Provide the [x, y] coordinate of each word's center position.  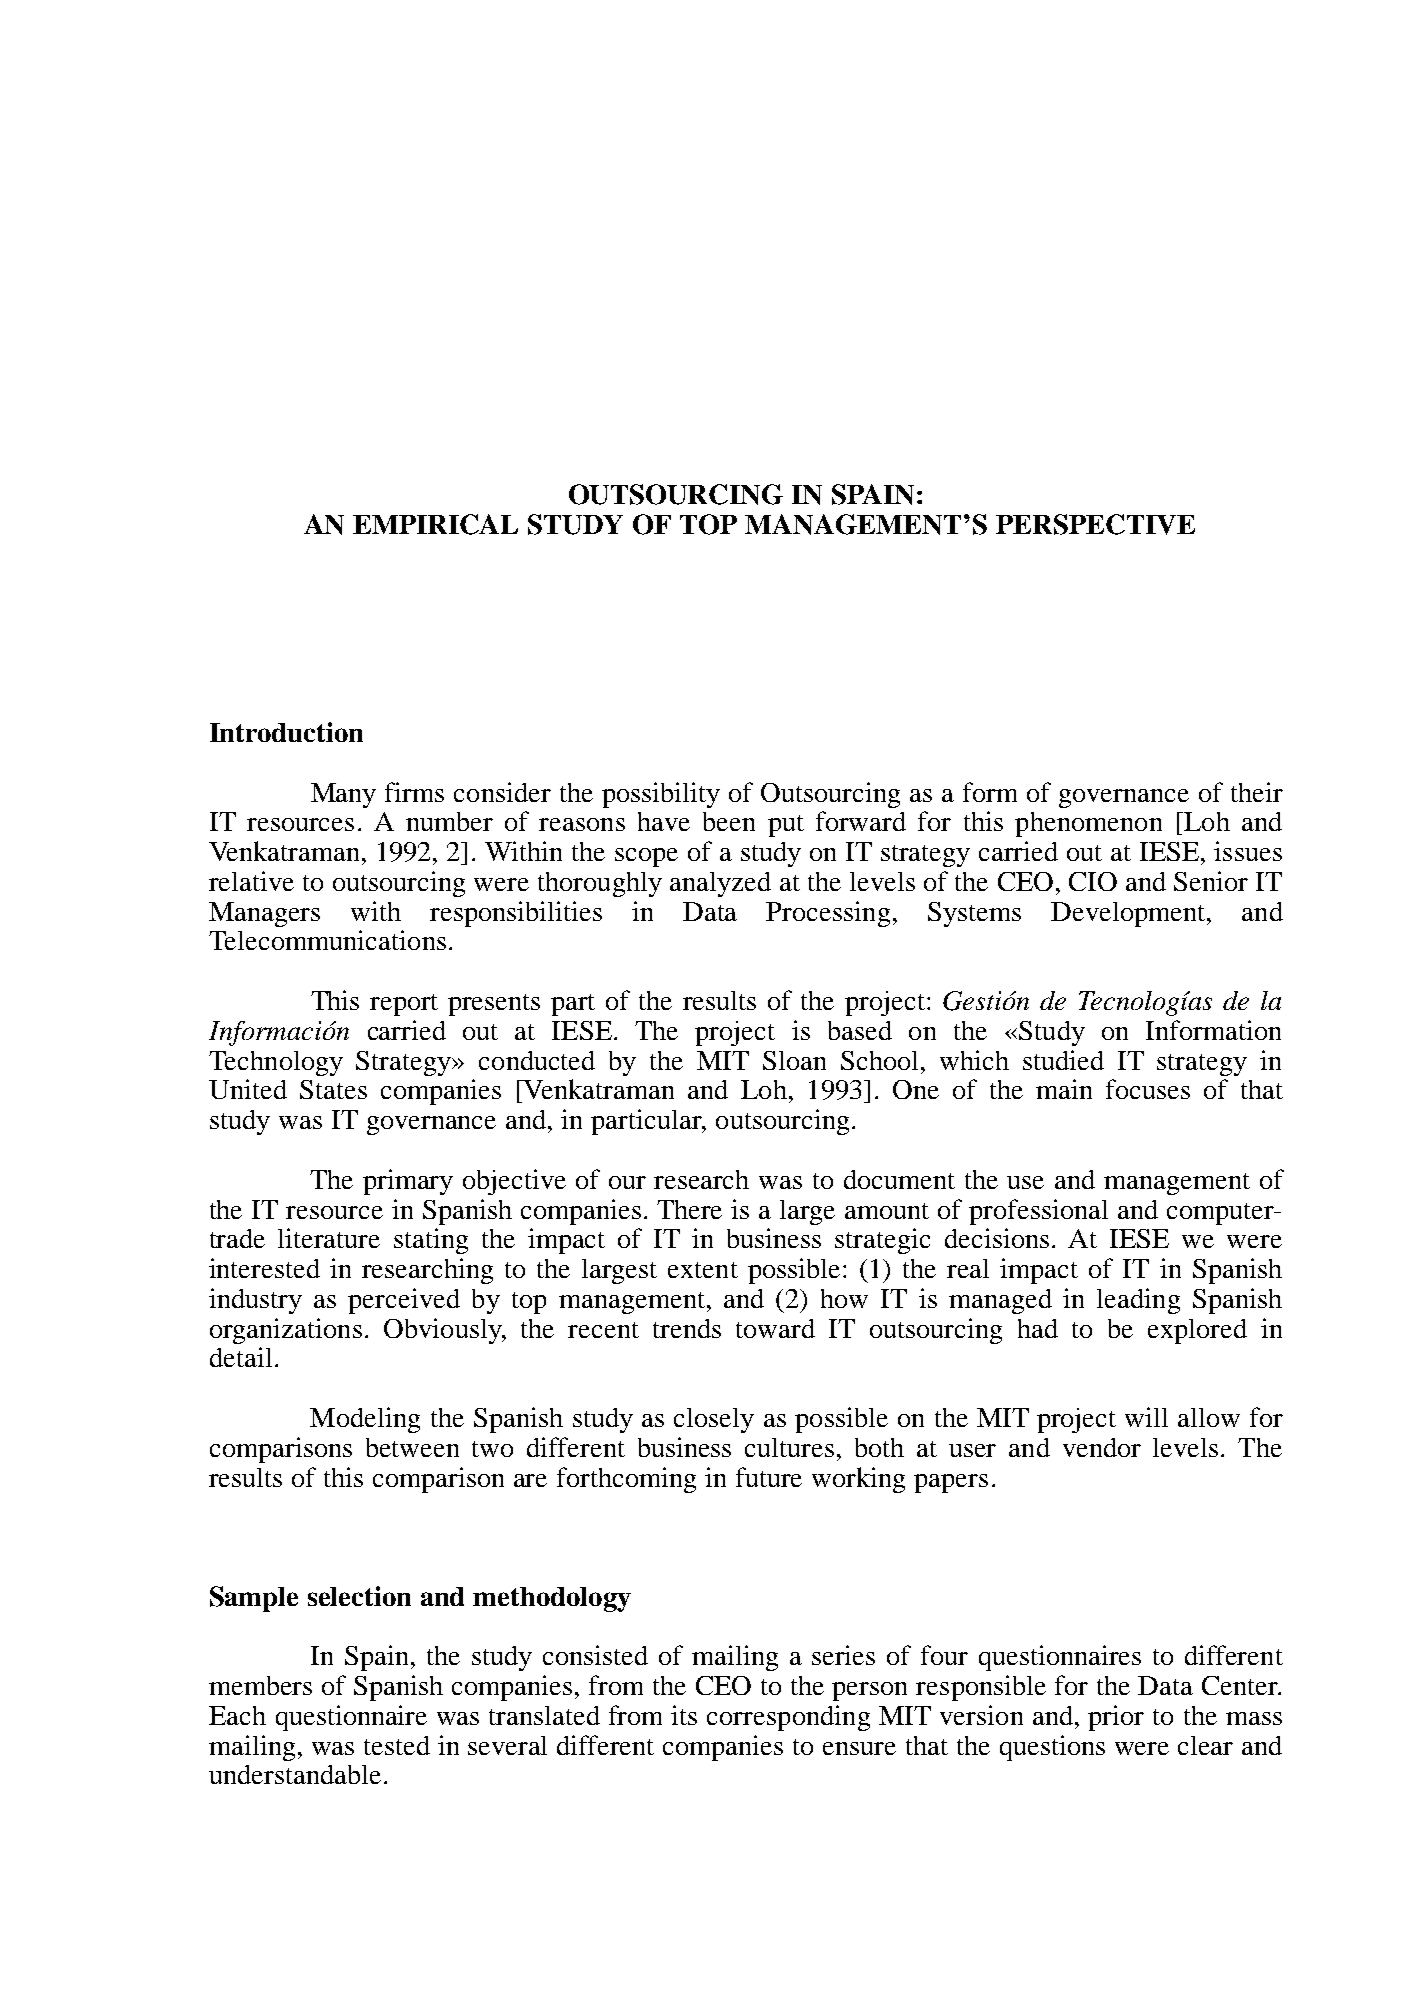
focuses [1148, 1089]
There [689, 1209]
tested [397, 1745]
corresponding [788, 1718]
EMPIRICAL [435, 524]
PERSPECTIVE [1095, 524]
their [1257, 792]
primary [408, 1182]
